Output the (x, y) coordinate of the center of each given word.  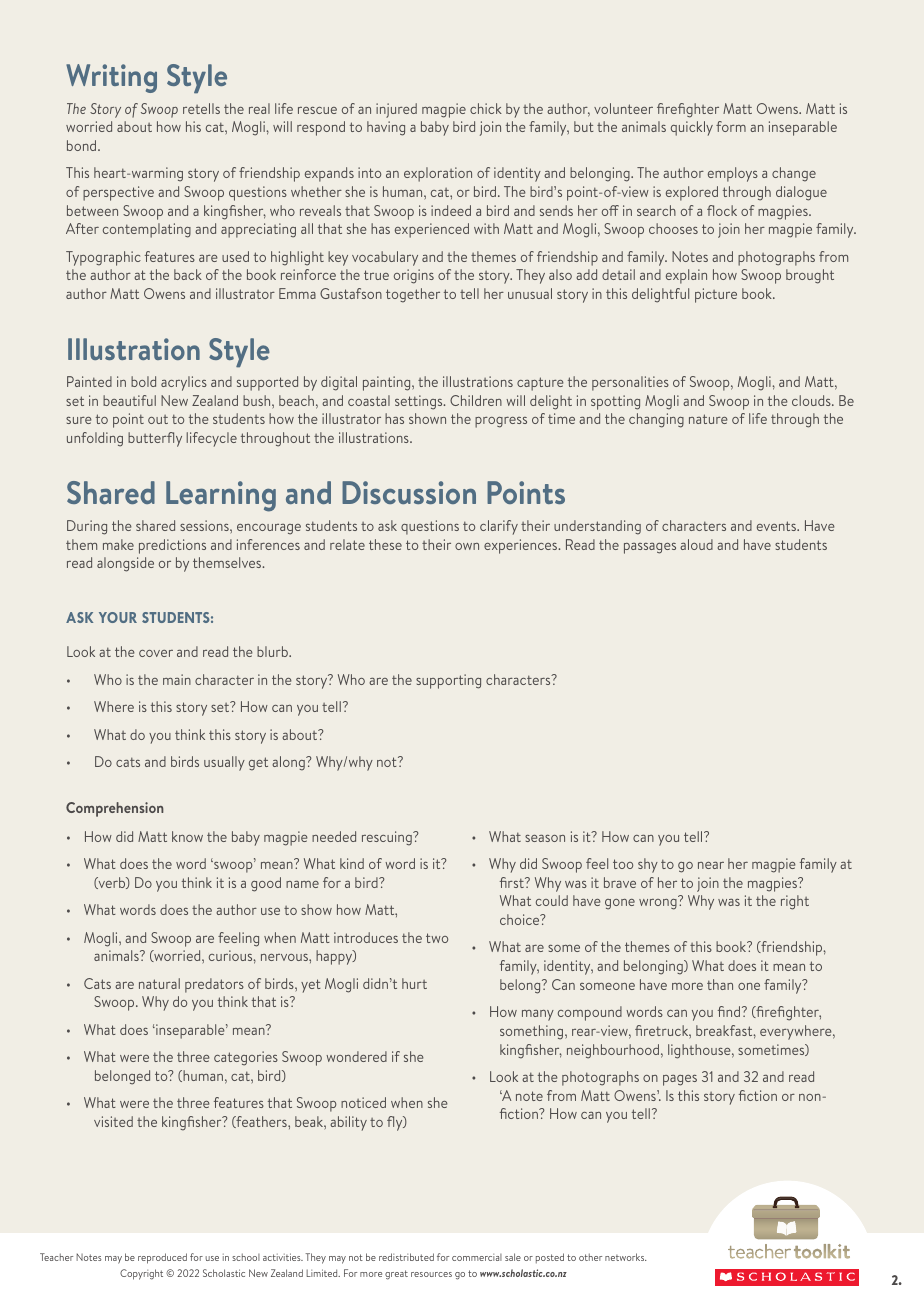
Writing (111, 78)
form (731, 126)
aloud (696, 544)
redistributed (406, 1257)
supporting (448, 681)
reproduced (162, 1258)
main (177, 679)
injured (396, 110)
